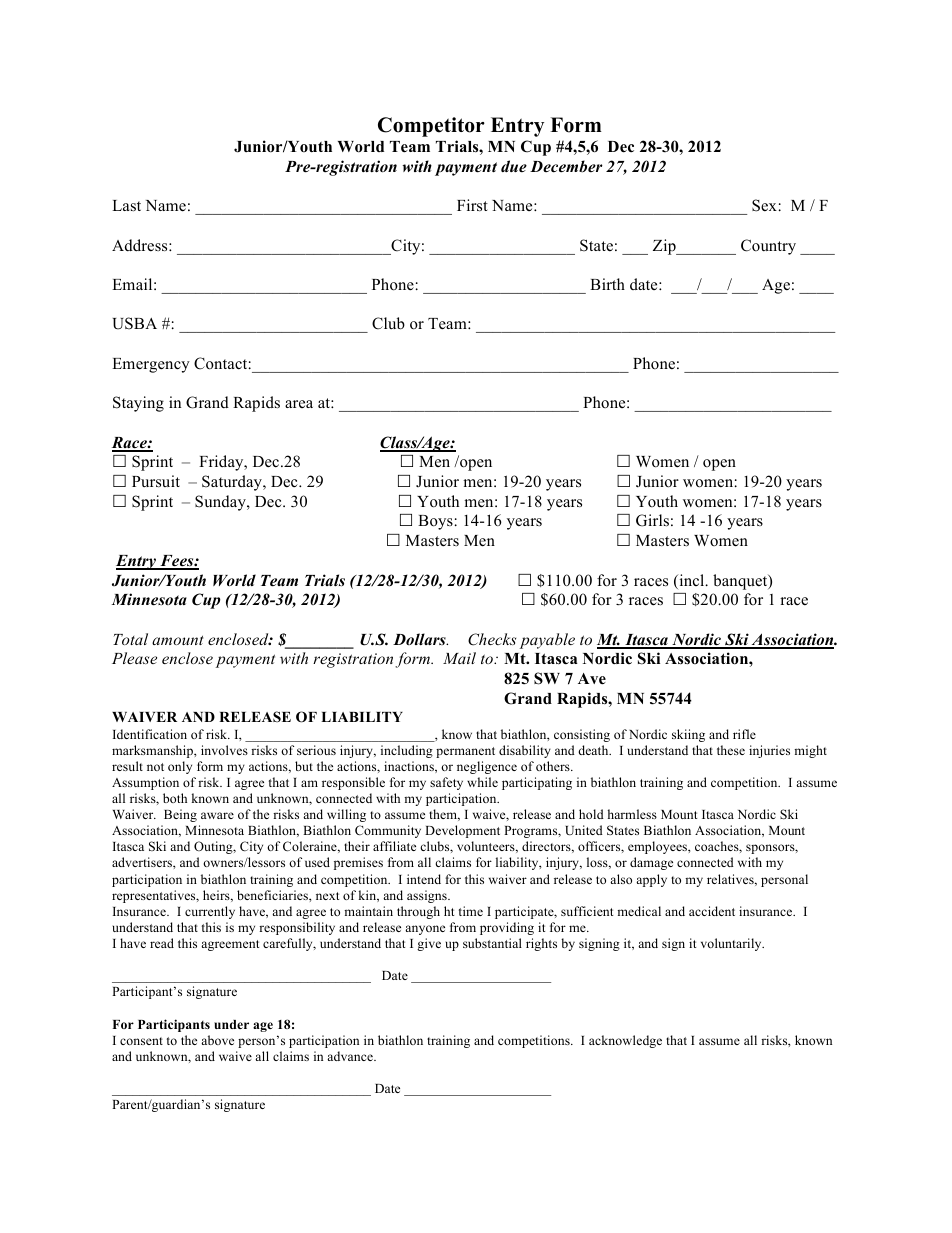  Describe the element at coordinates (732, 944) in the screenshot. I see `voluntarily` at that location.
